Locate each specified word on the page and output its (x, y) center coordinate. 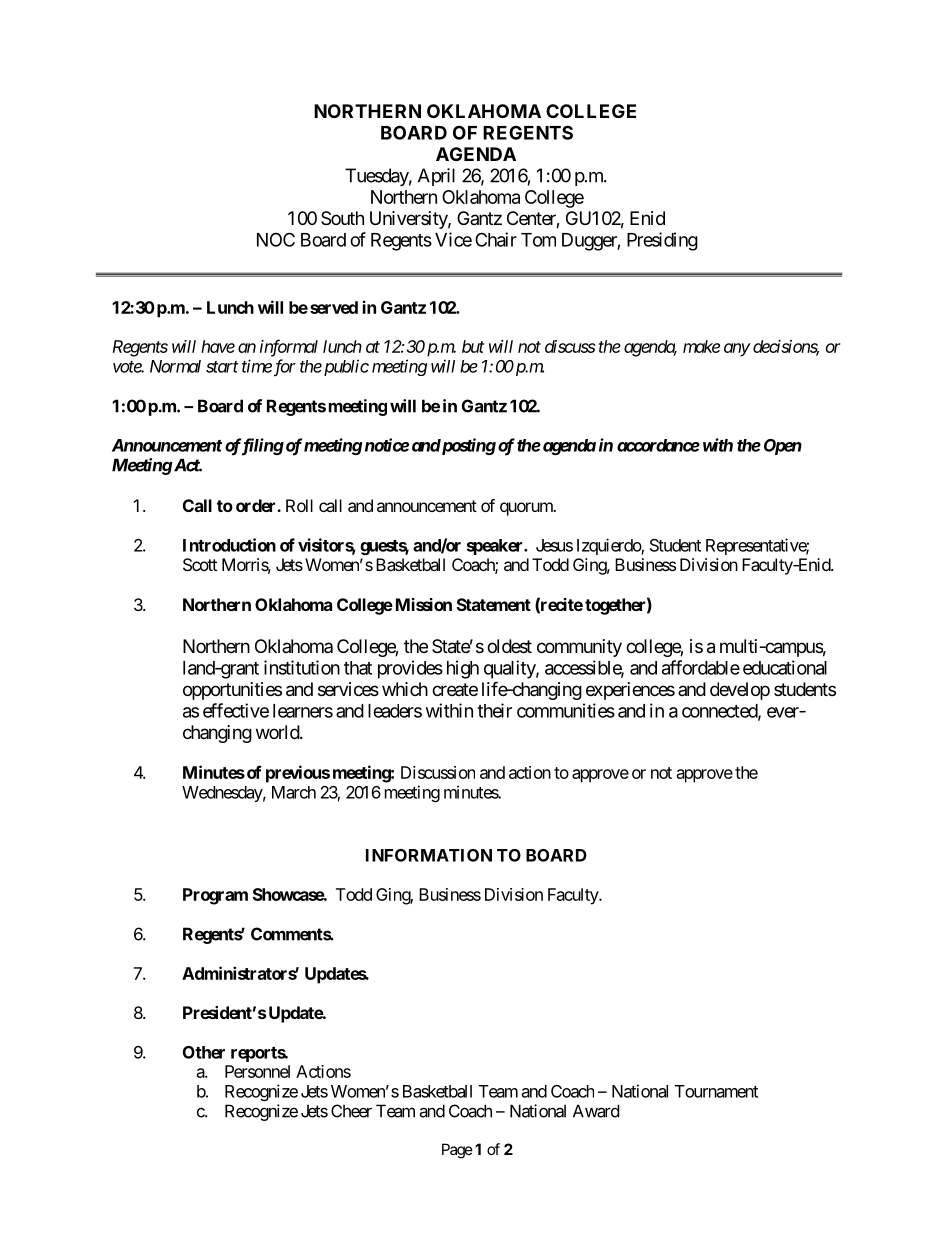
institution (302, 667)
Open (783, 447)
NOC (276, 239)
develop (740, 691)
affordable (701, 667)
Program (215, 896)
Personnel (257, 1071)
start (222, 367)
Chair (496, 239)
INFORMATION (429, 855)
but (473, 346)
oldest (509, 646)
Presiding (662, 241)
